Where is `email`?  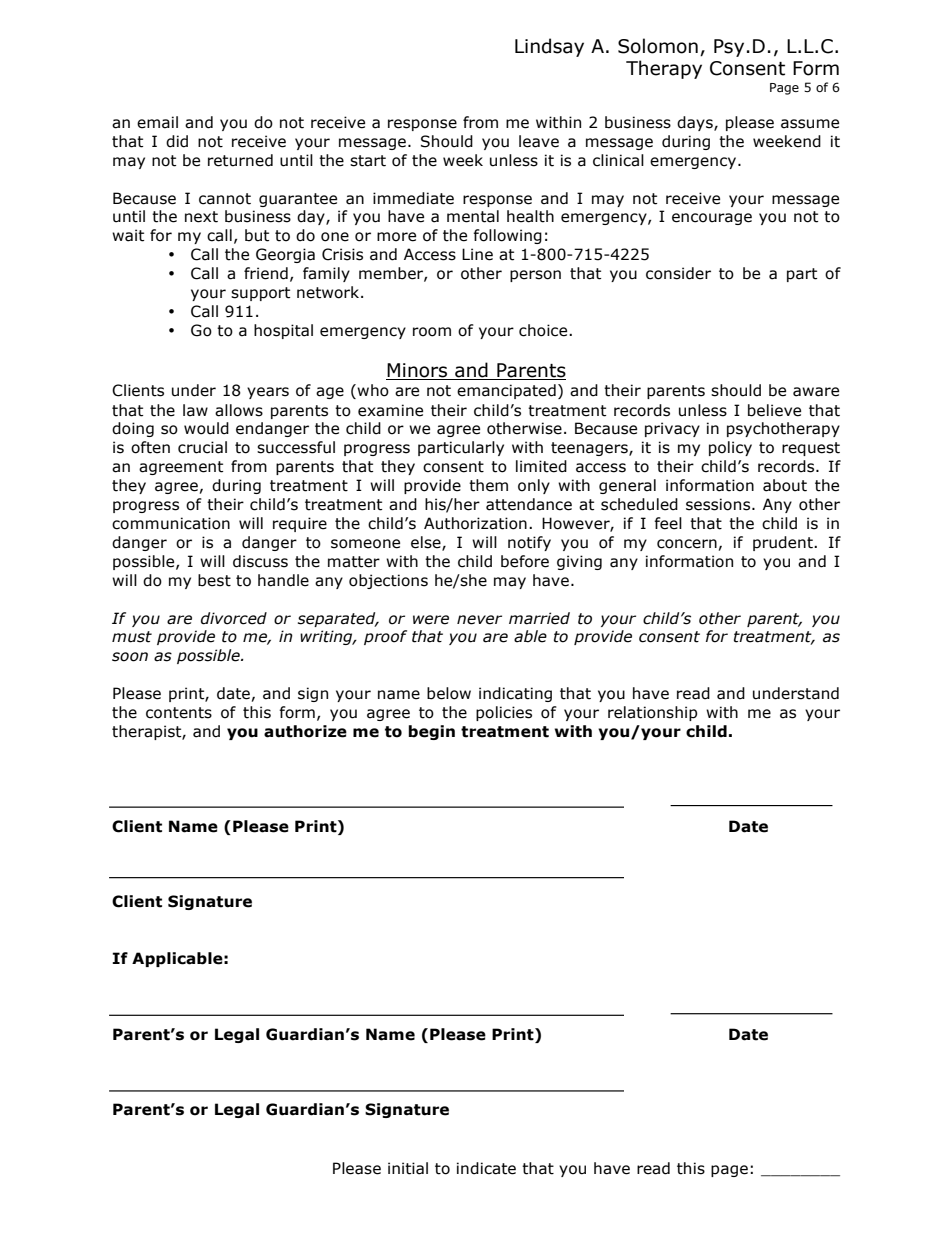 email is located at coordinates (157, 122).
